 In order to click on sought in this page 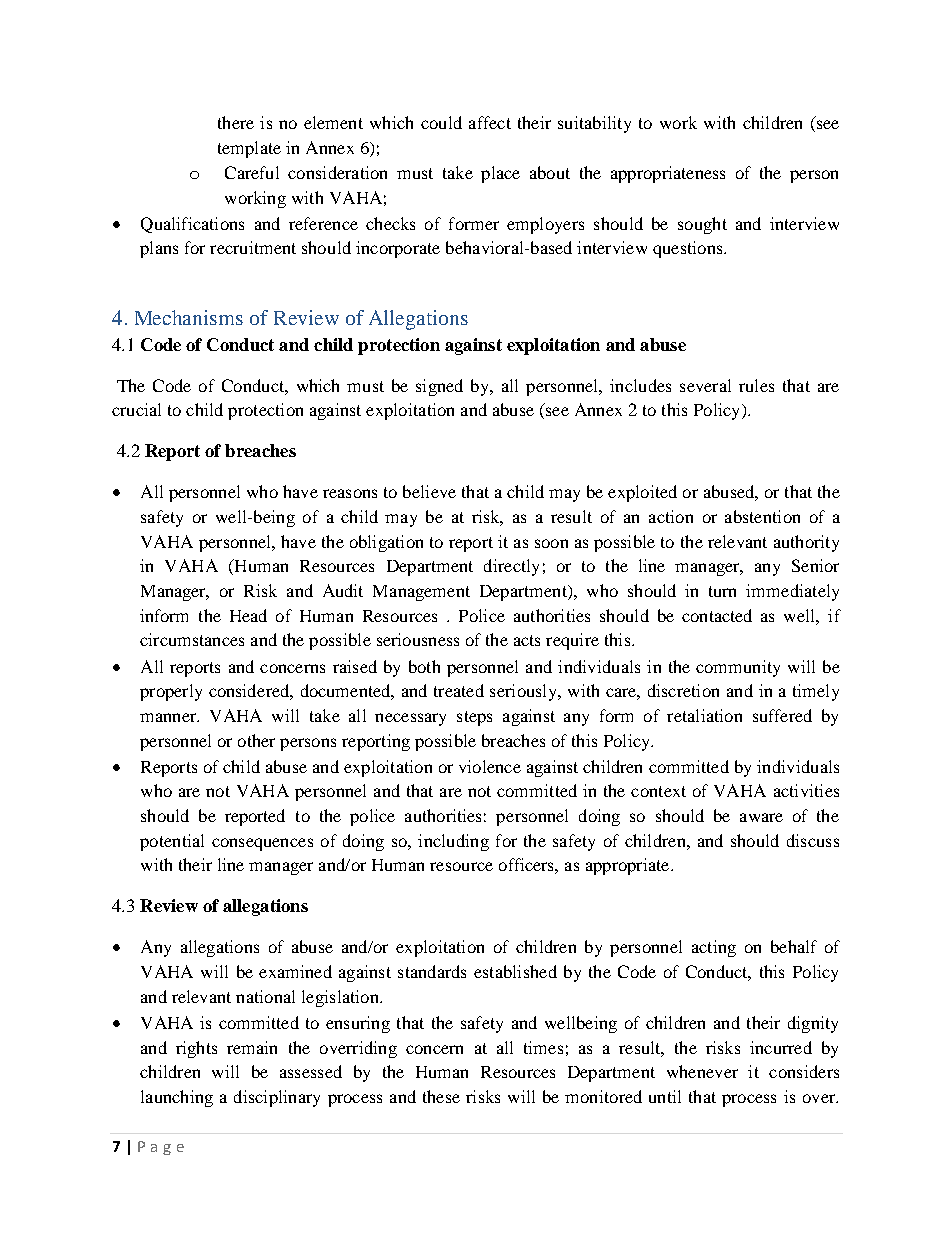, I will do `click(702, 225)`.
